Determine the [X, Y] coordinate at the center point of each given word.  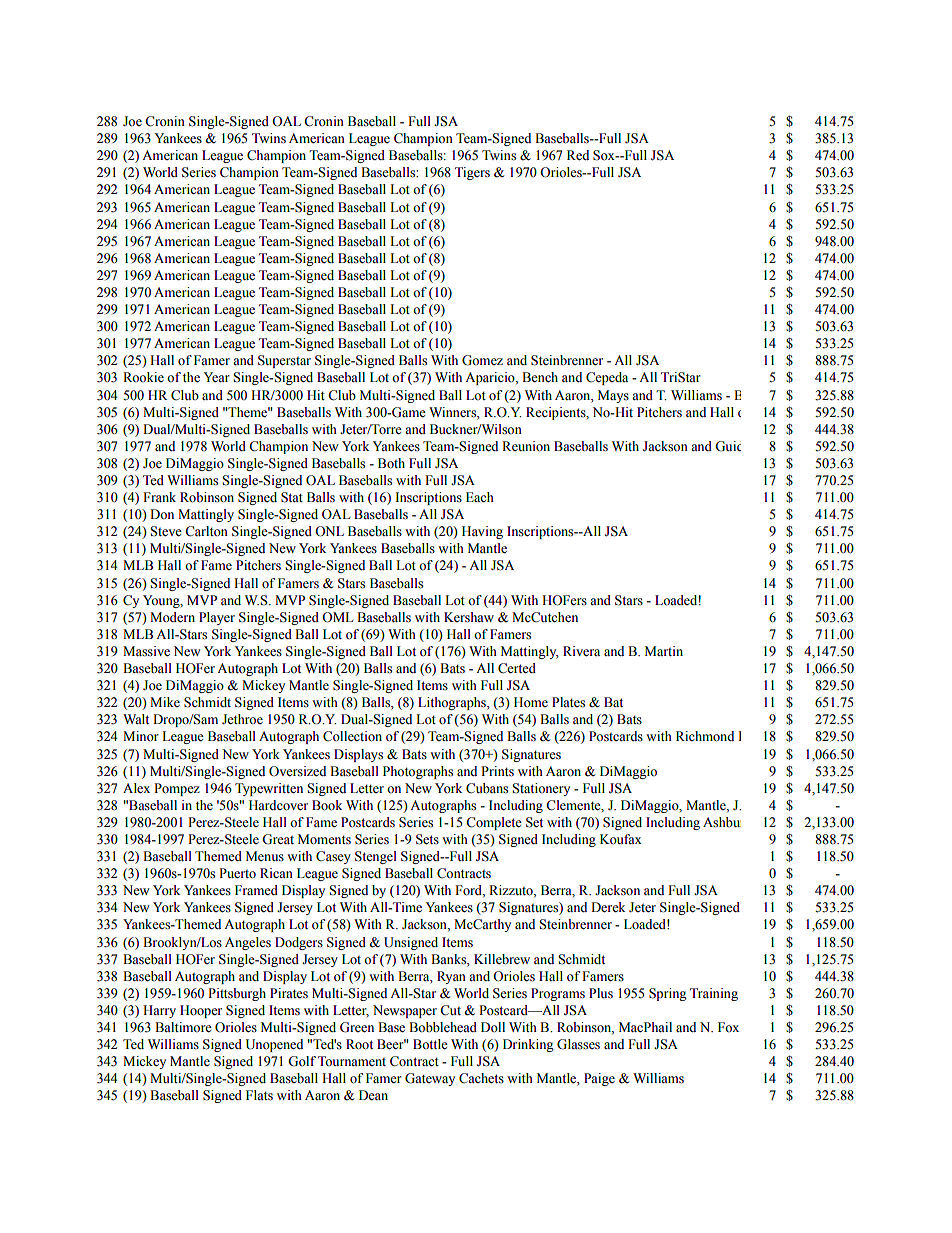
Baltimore [183, 1027]
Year [217, 377]
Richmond [705, 736]
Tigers [472, 173]
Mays [613, 396]
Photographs [418, 772]
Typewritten [269, 789]
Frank [159, 497]
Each [480, 497]
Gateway [430, 1079]
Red [578, 155]
